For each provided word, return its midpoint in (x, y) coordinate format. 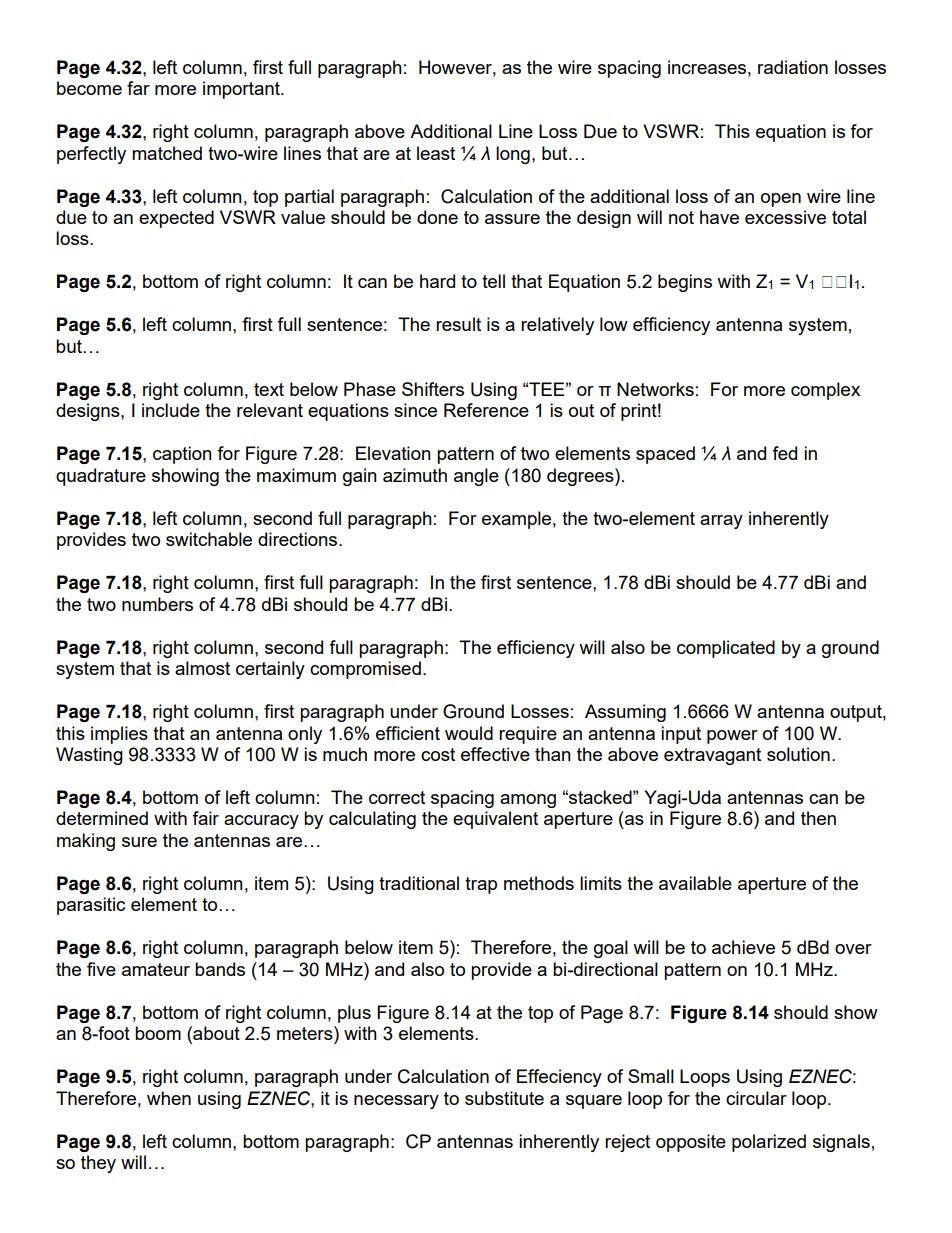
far (138, 88)
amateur (156, 969)
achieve (743, 947)
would (469, 733)
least (436, 153)
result (458, 324)
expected (176, 219)
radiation (793, 67)
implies (119, 735)
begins (685, 283)
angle (476, 477)
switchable (209, 539)
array (721, 522)
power (732, 737)
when (169, 1098)
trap (481, 885)
